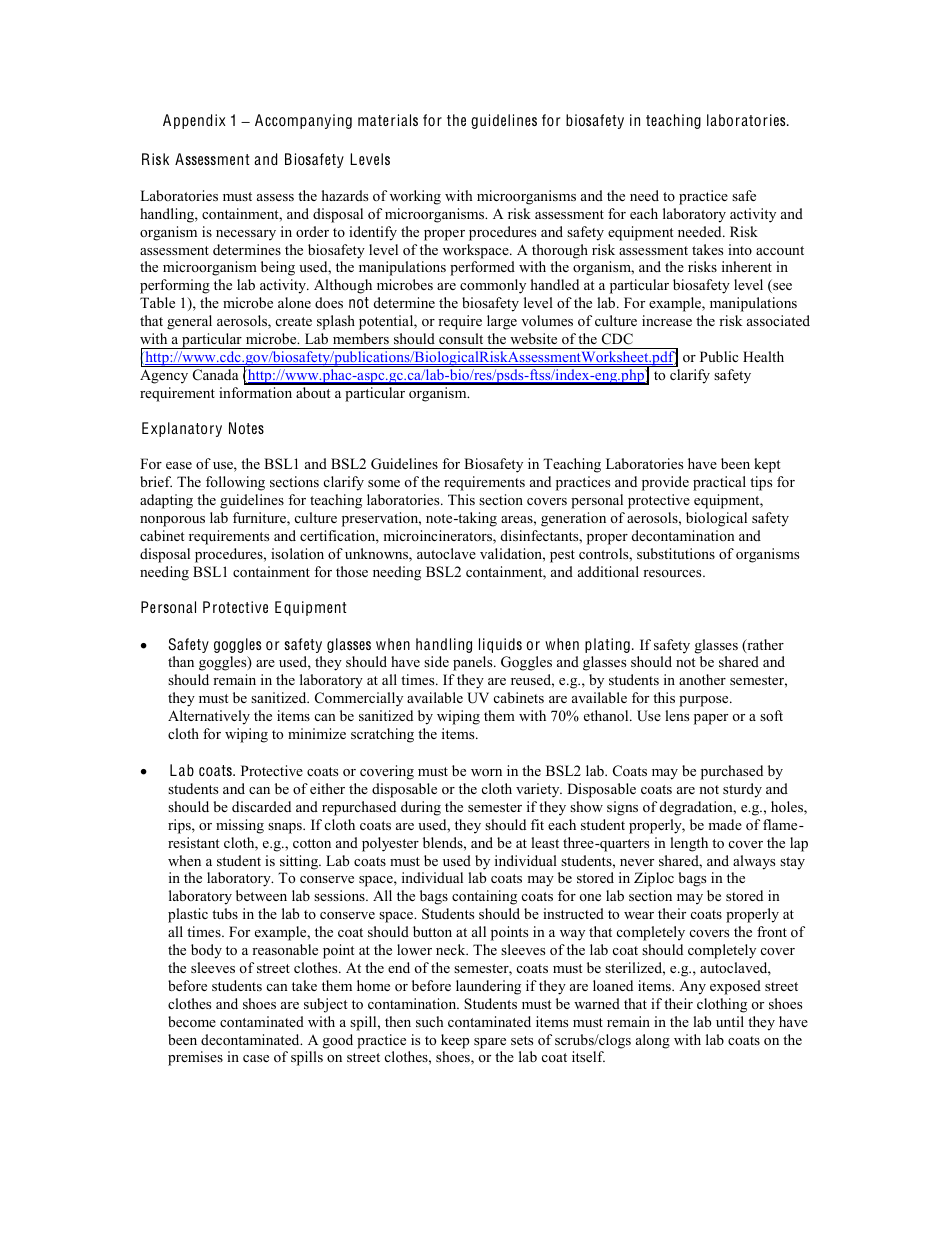 This page has height=1233, width=952. What do you see at coordinates (235, 483) in the page?
I see `following` at bounding box center [235, 483].
